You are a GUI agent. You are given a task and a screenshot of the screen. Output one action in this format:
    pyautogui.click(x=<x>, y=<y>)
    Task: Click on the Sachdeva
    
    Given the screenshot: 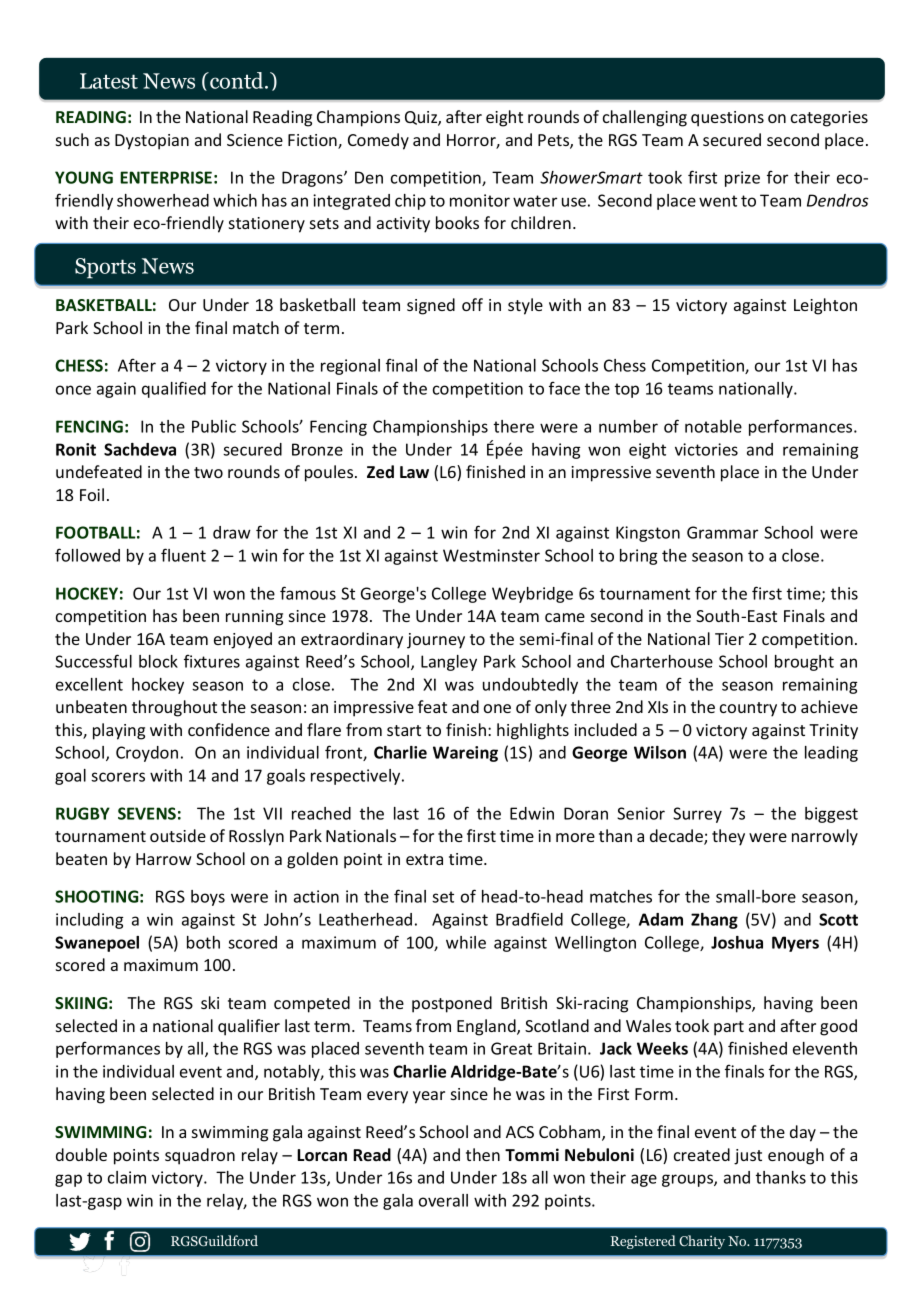 What is the action you would take?
    pyautogui.click(x=140, y=449)
